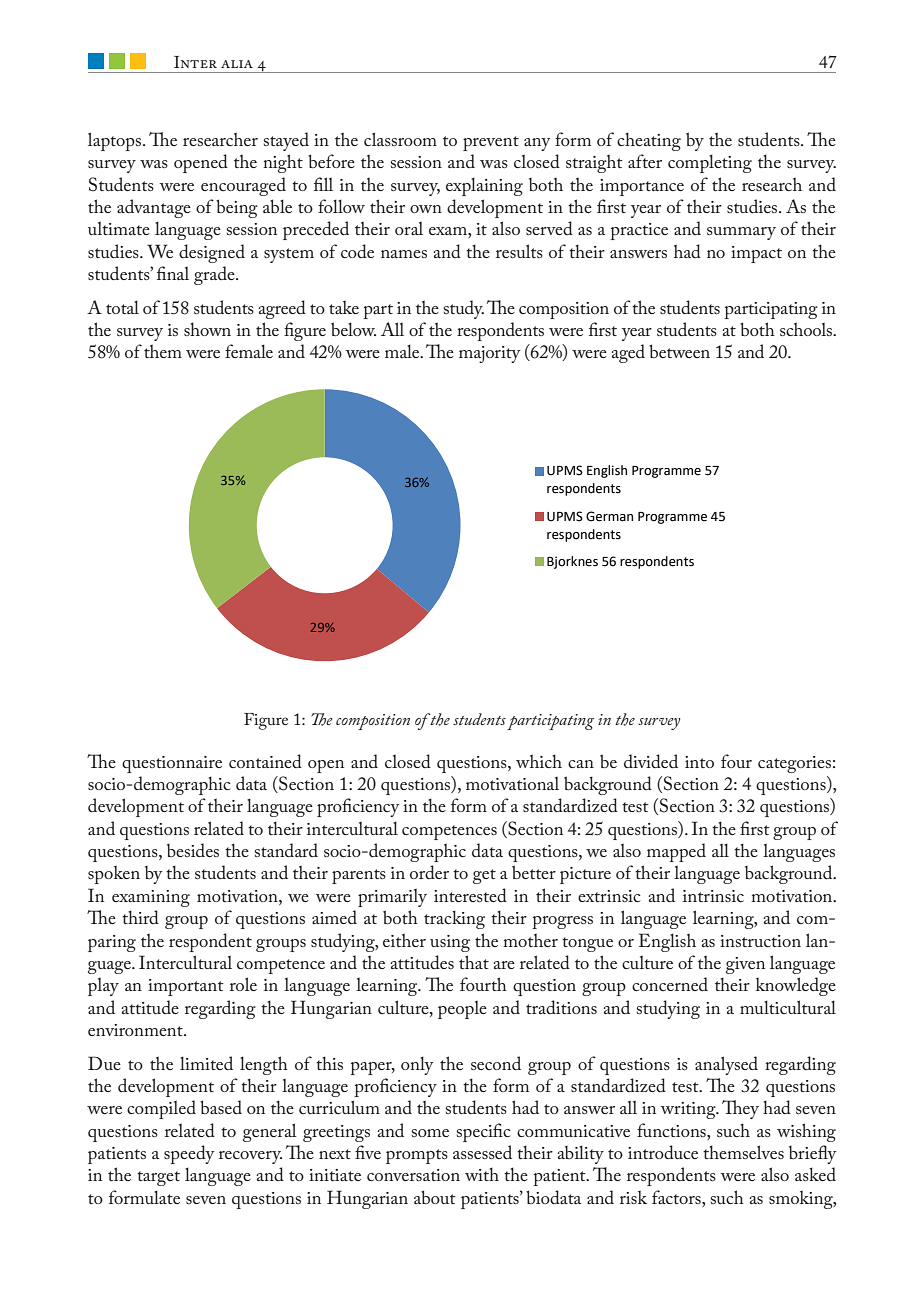 This screenshot has width=924, height=1308. Describe the element at coordinates (679, 351) in the screenshot. I see `between` at that location.
